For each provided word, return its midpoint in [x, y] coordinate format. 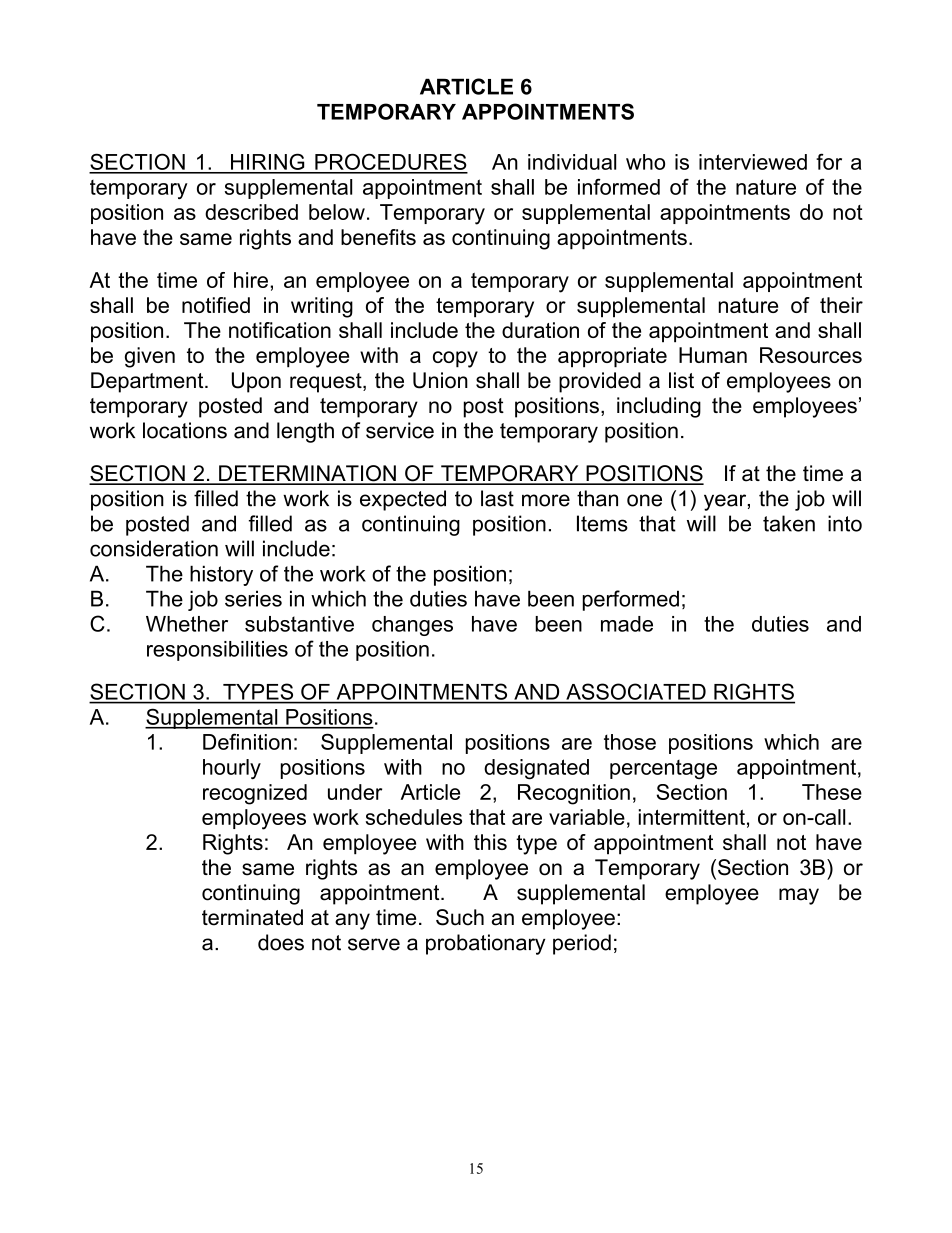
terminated [252, 917]
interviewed [753, 162]
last [497, 498]
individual [572, 162]
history [221, 575]
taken [789, 523]
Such [460, 917]
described [251, 212]
